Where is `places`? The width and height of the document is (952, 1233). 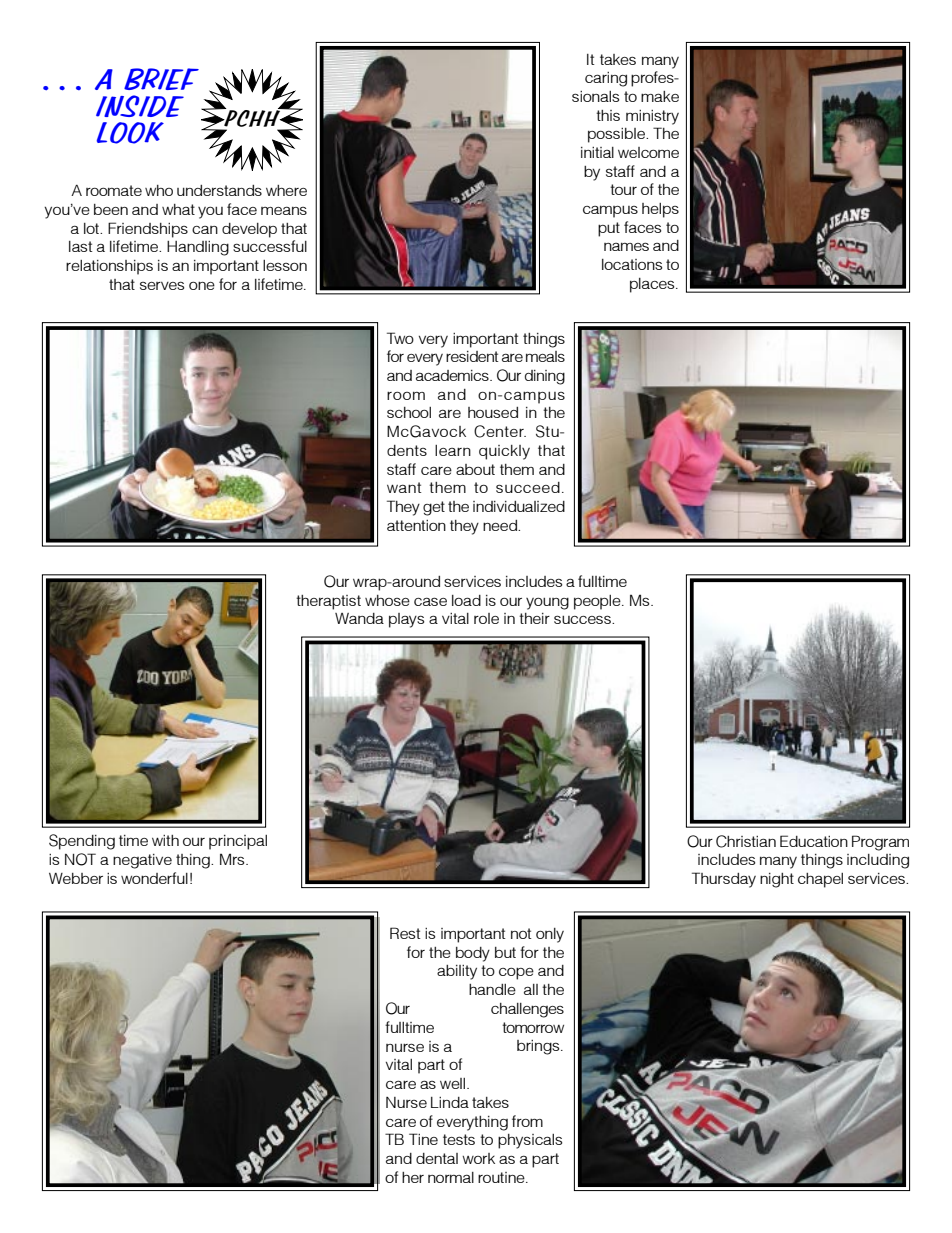 places is located at coordinates (653, 285).
